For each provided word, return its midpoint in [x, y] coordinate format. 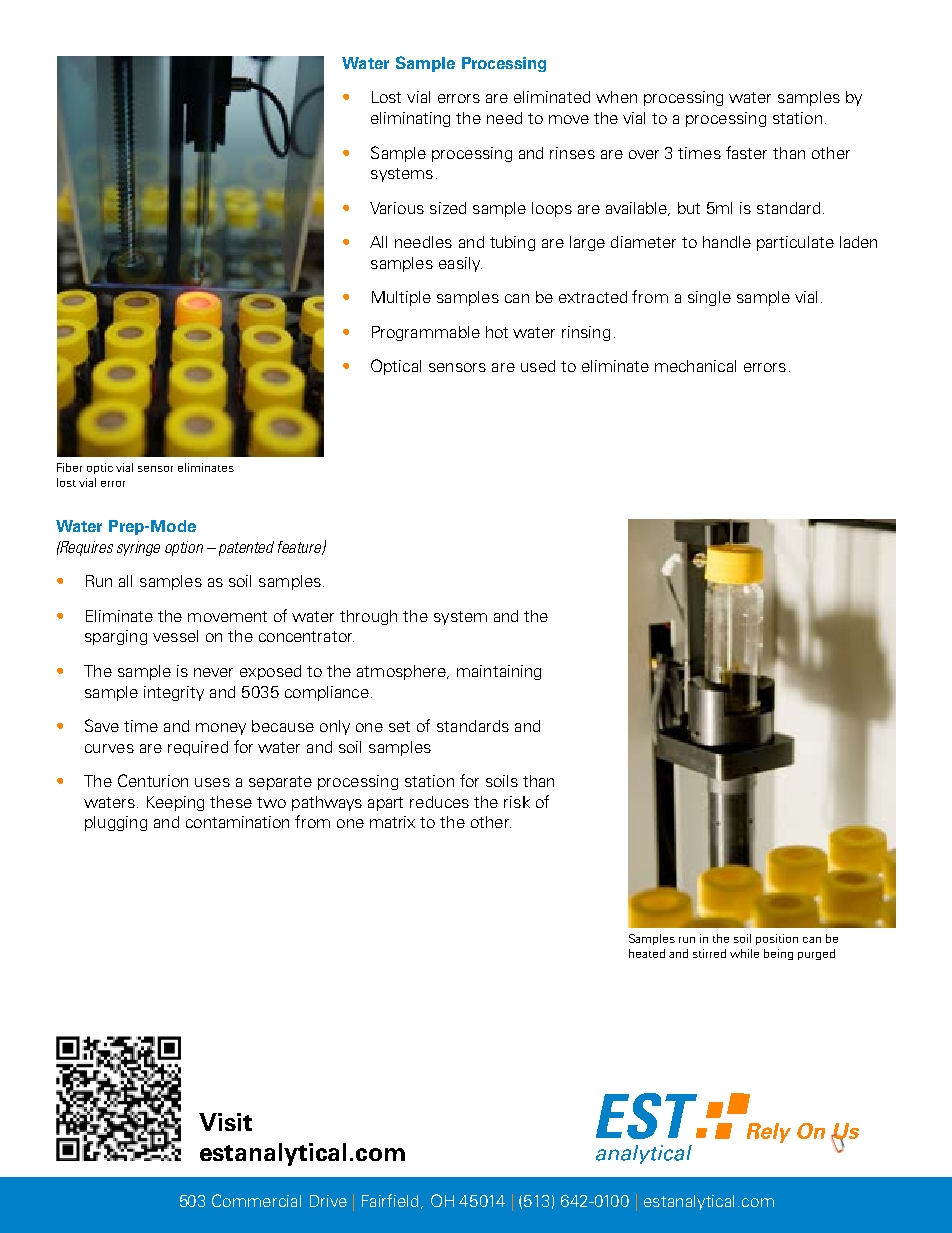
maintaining [499, 672]
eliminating [410, 119]
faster [746, 152]
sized [448, 208]
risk [517, 802]
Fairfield [392, 1201]
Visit [225, 1122]
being [778, 954]
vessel [175, 636]
